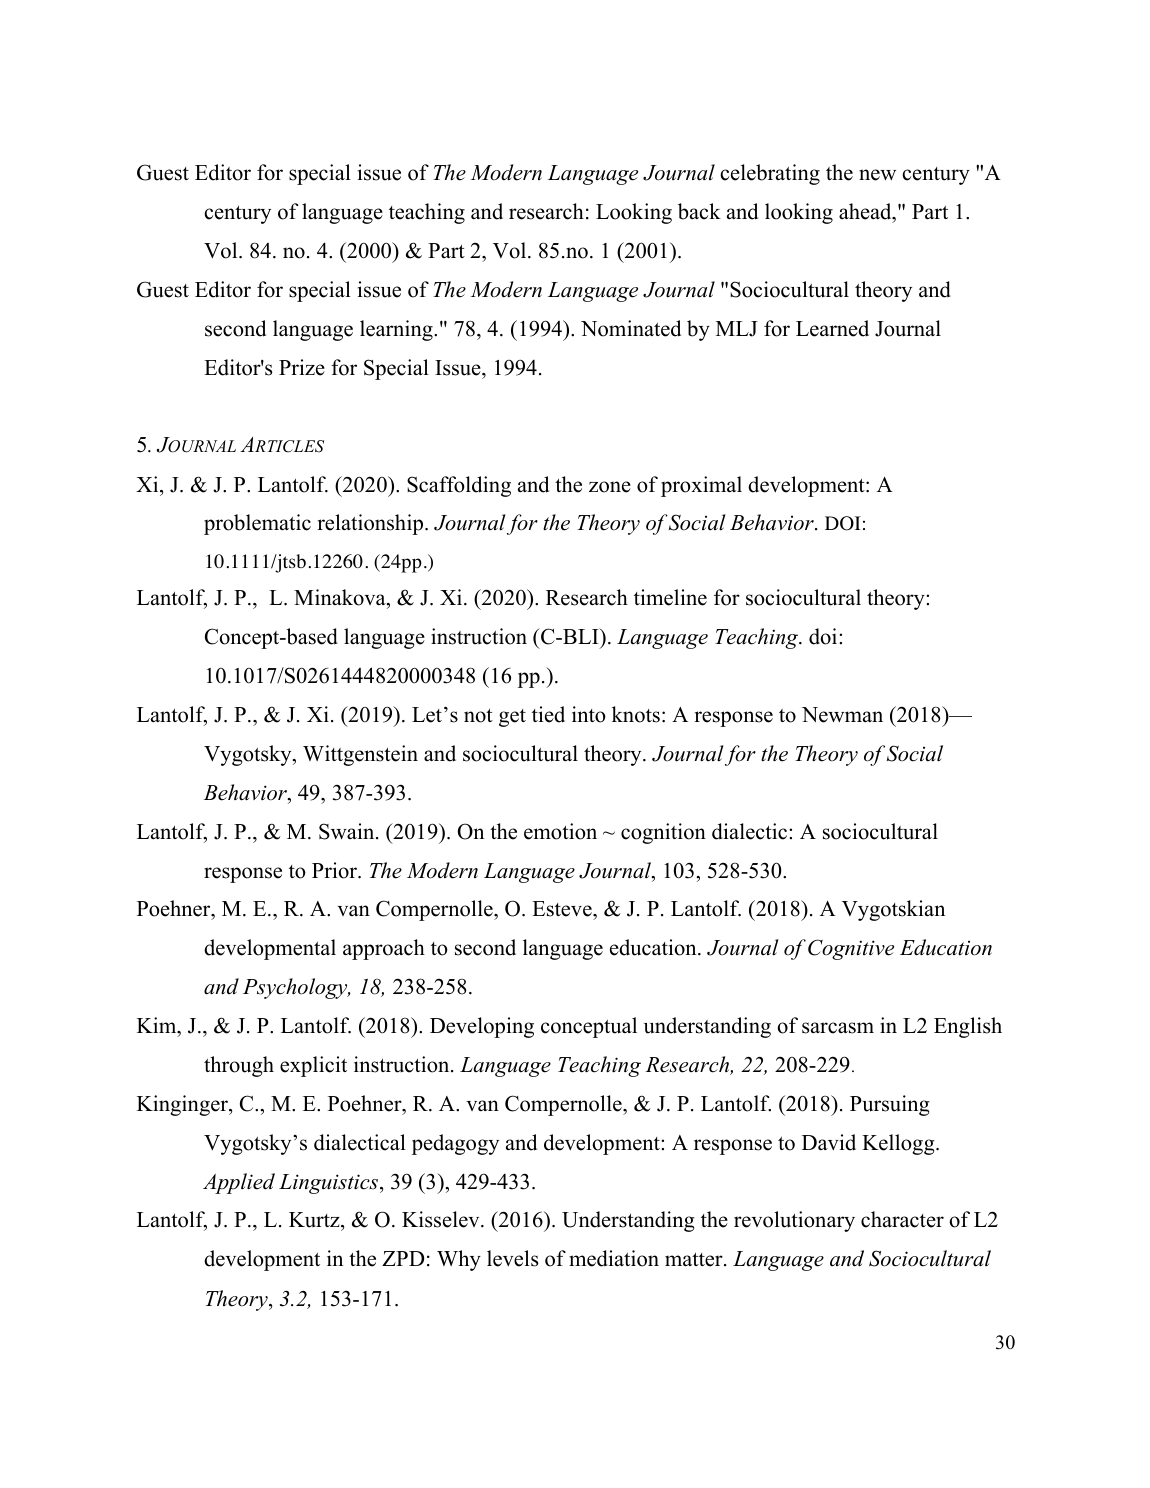  I want to click on Prior, so click(335, 870).
